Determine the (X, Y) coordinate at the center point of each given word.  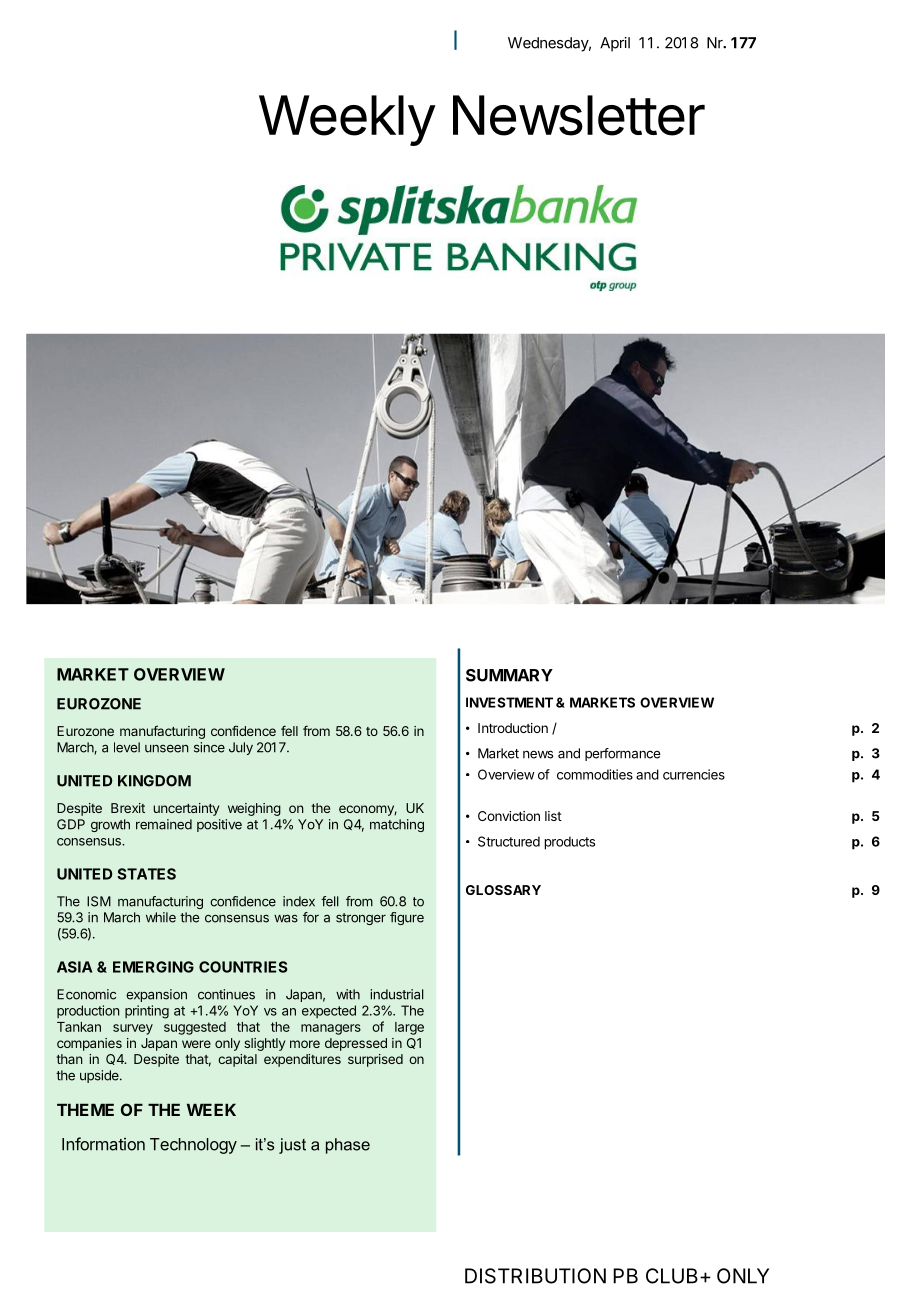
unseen (167, 749)
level (127, 747)
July (241, 748)
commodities (595, 774)
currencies (694, 774)
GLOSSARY (503, 890)
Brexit (128, 808)
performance (623, 754)
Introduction (513, 728)
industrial (397, 994)
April (615, 44)
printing (147, 1012)
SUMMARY (509, 675)
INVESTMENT (509, 702)
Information (103, 1144)
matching (397, 825)
